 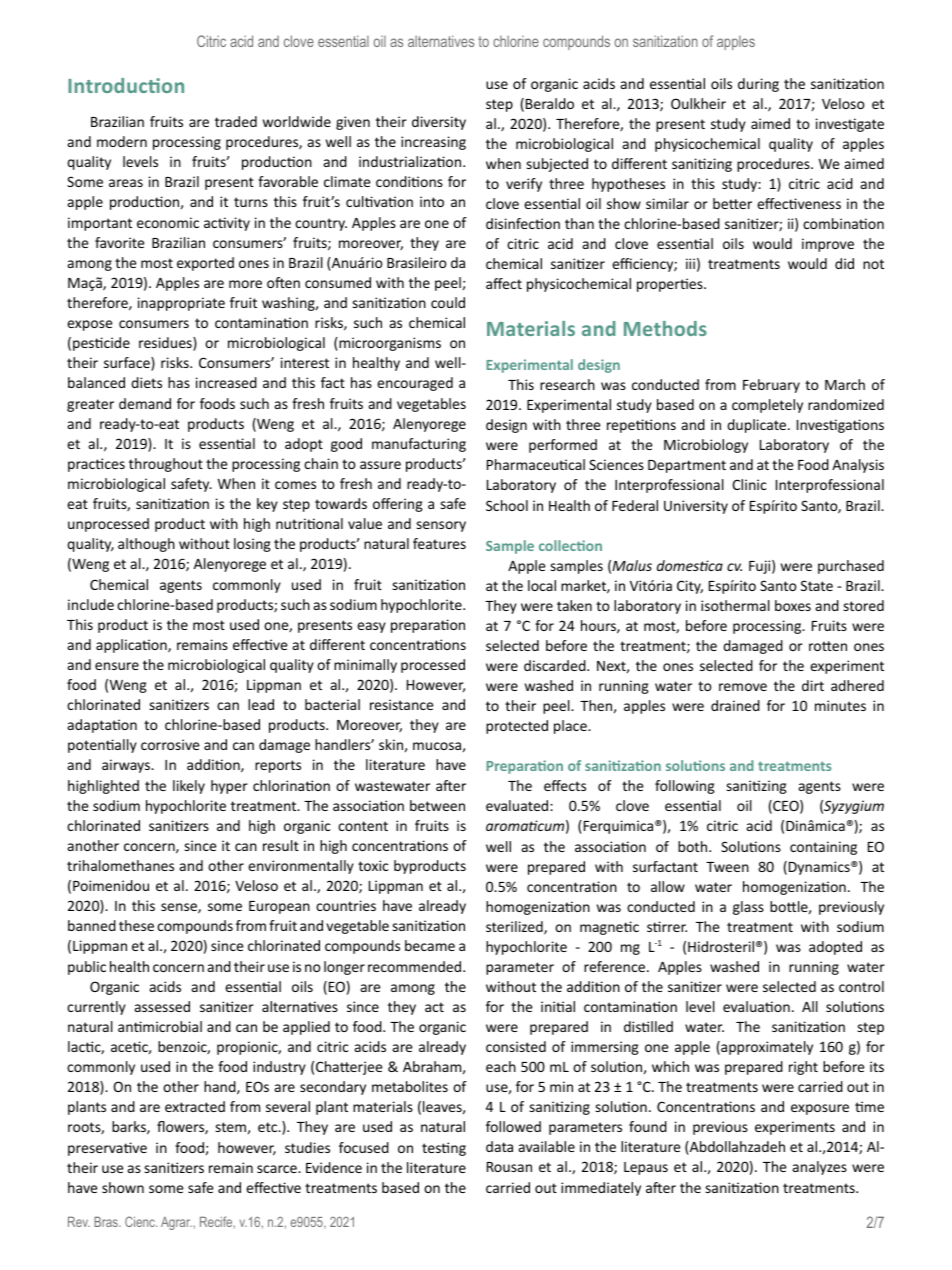 What do you see at coordinates (236, 121) in the screenshot?
I see `traded` at bounding box center [236, 121].
